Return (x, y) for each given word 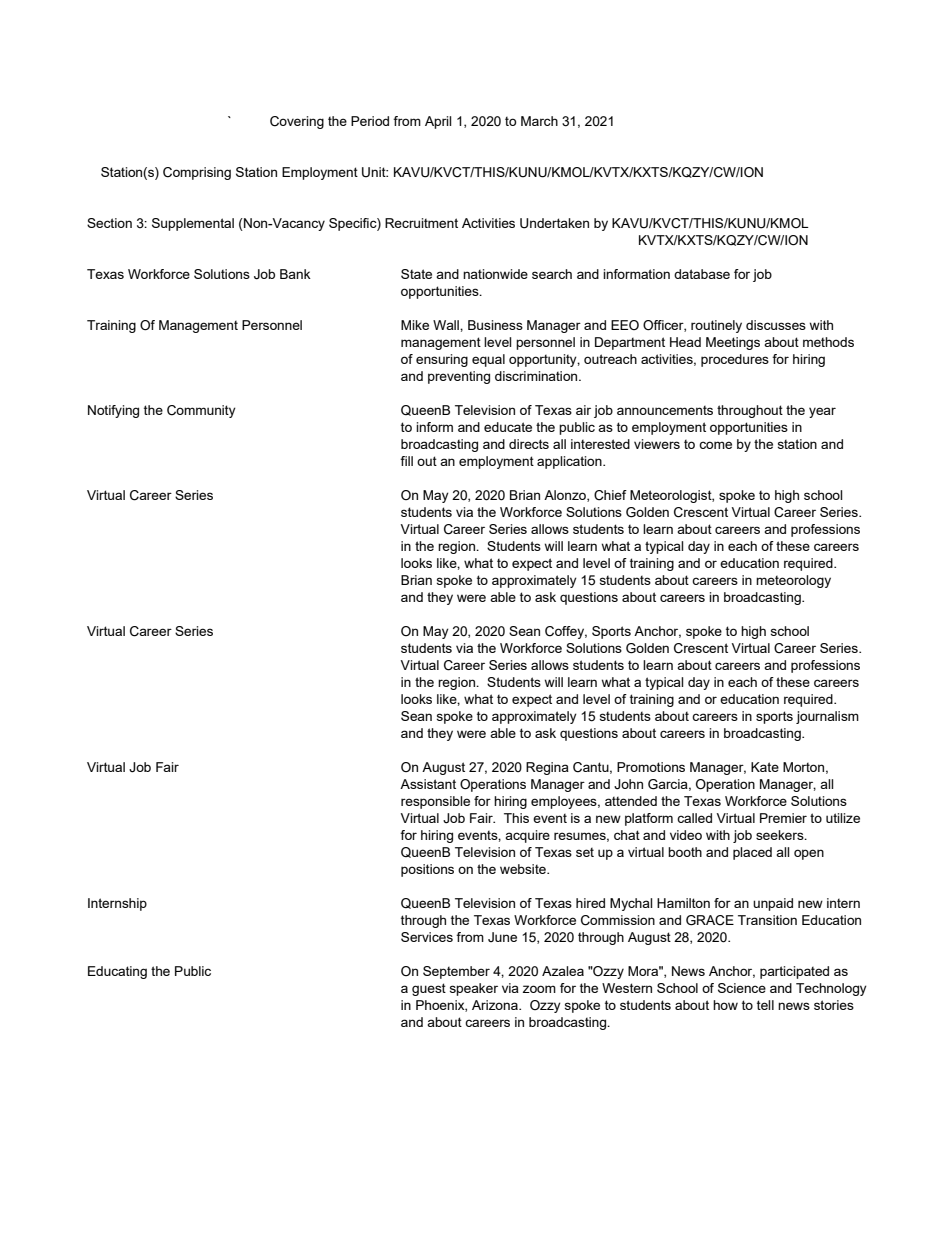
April (438, 122)
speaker (474, 989)
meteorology (793, 581)
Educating (117, 972)
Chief (610, 495)
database (702, 274)
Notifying (113, 411)
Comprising (197, 173)
